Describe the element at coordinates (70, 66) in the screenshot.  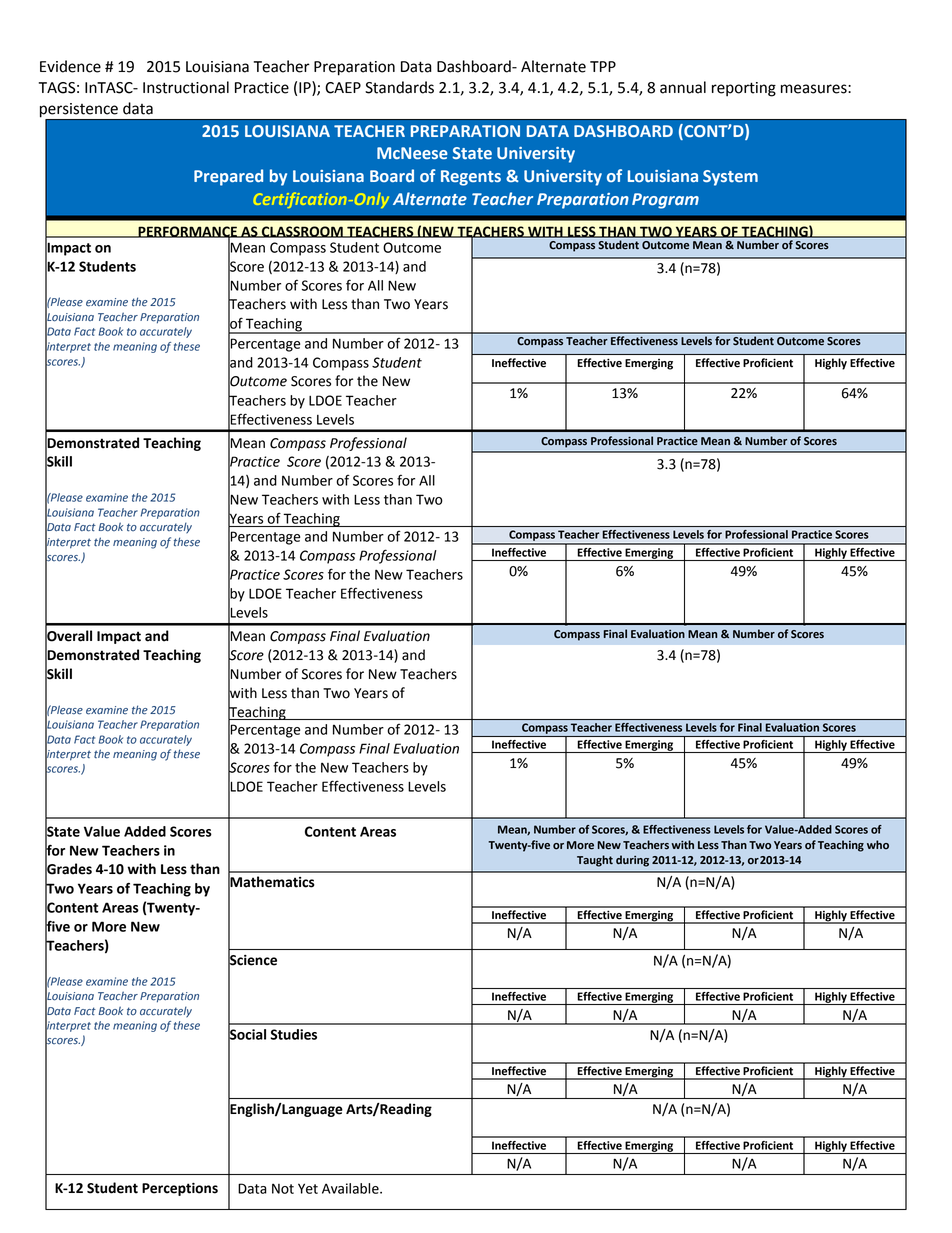
I see `Evidence` at that location.
